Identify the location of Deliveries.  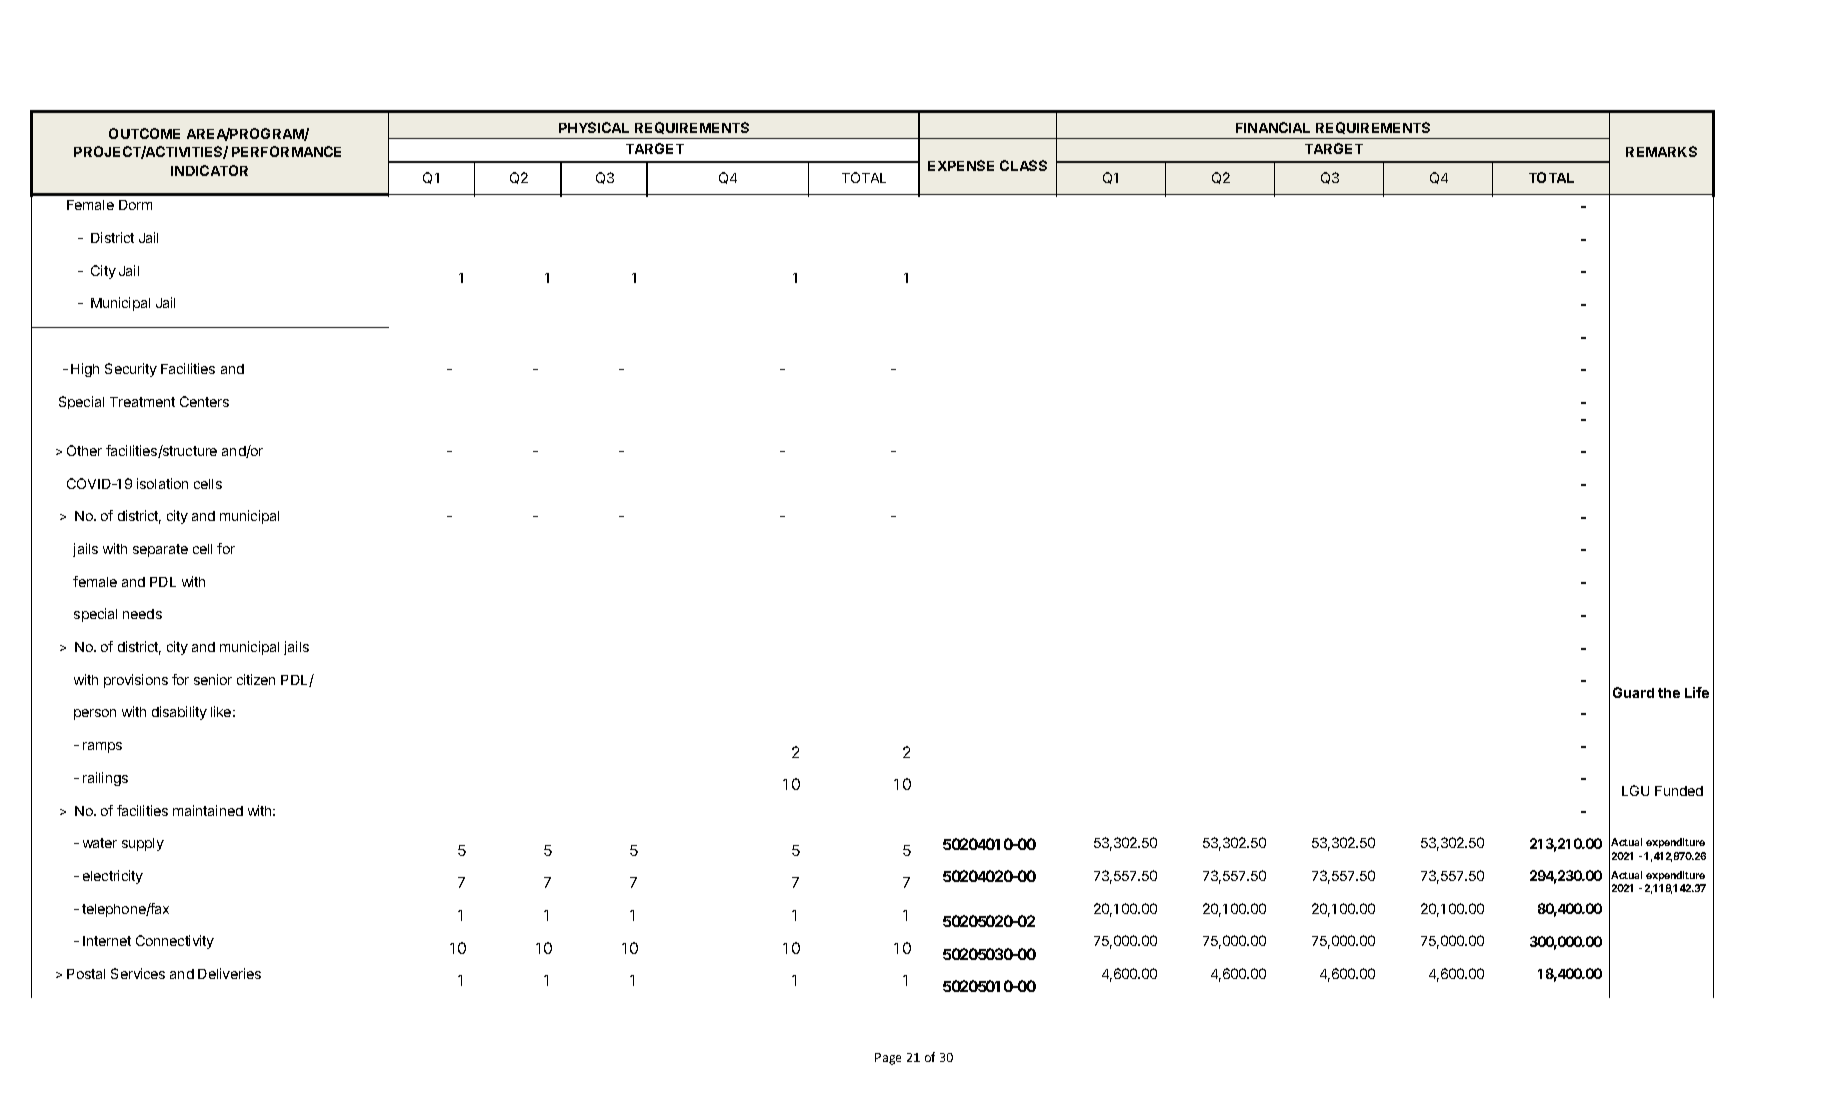
(229, 973).
